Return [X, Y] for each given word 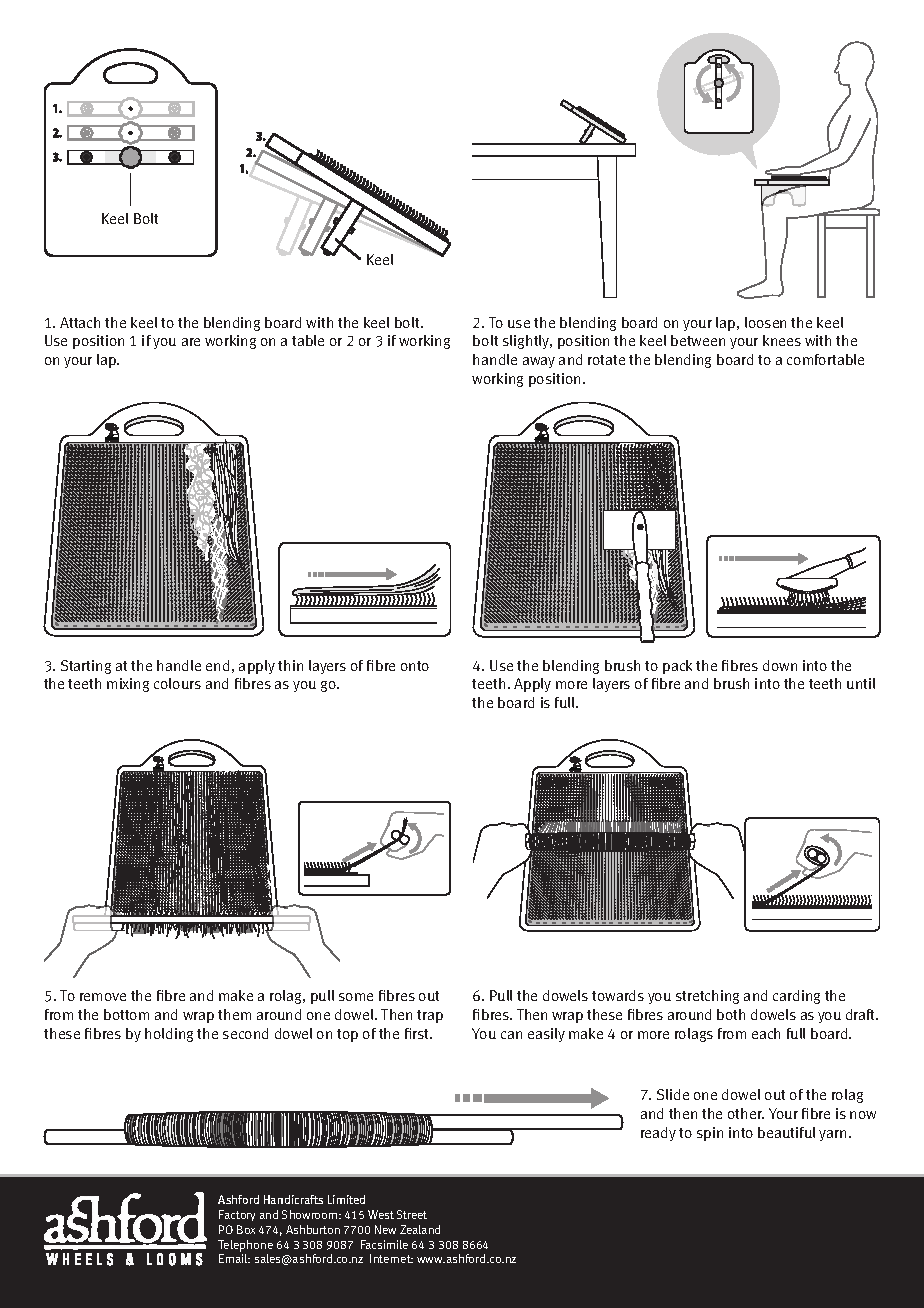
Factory [237, 1215]
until [861, 683]
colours [177, 683]
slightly [527, 342]
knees [782, 340]
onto [415, 666]
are [191, 342]
